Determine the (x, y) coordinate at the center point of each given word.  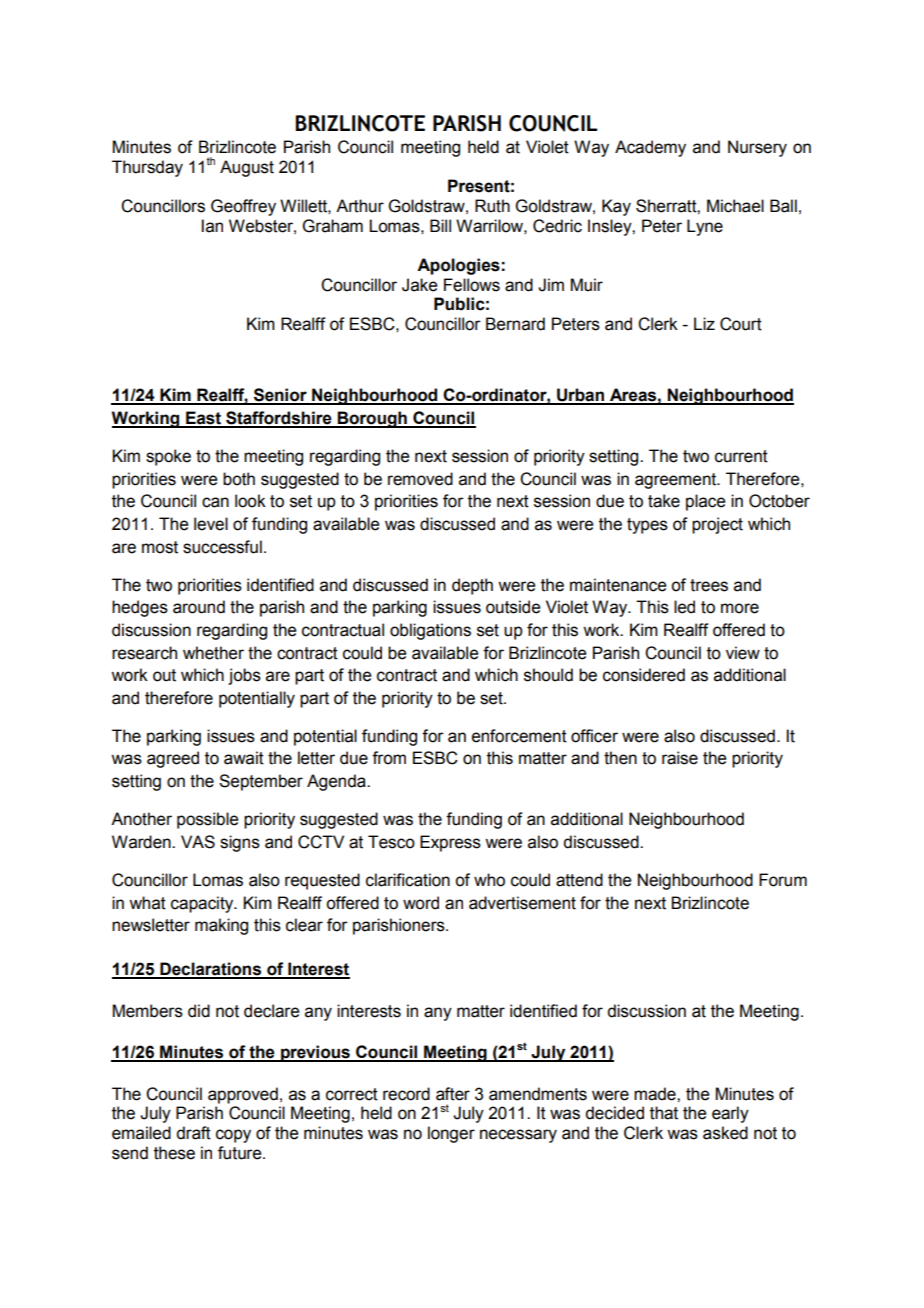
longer (451, 1134)
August (247, 168)
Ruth (492, 206)
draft (193, 1133)
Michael (735, 206)
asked (725, 1133)
